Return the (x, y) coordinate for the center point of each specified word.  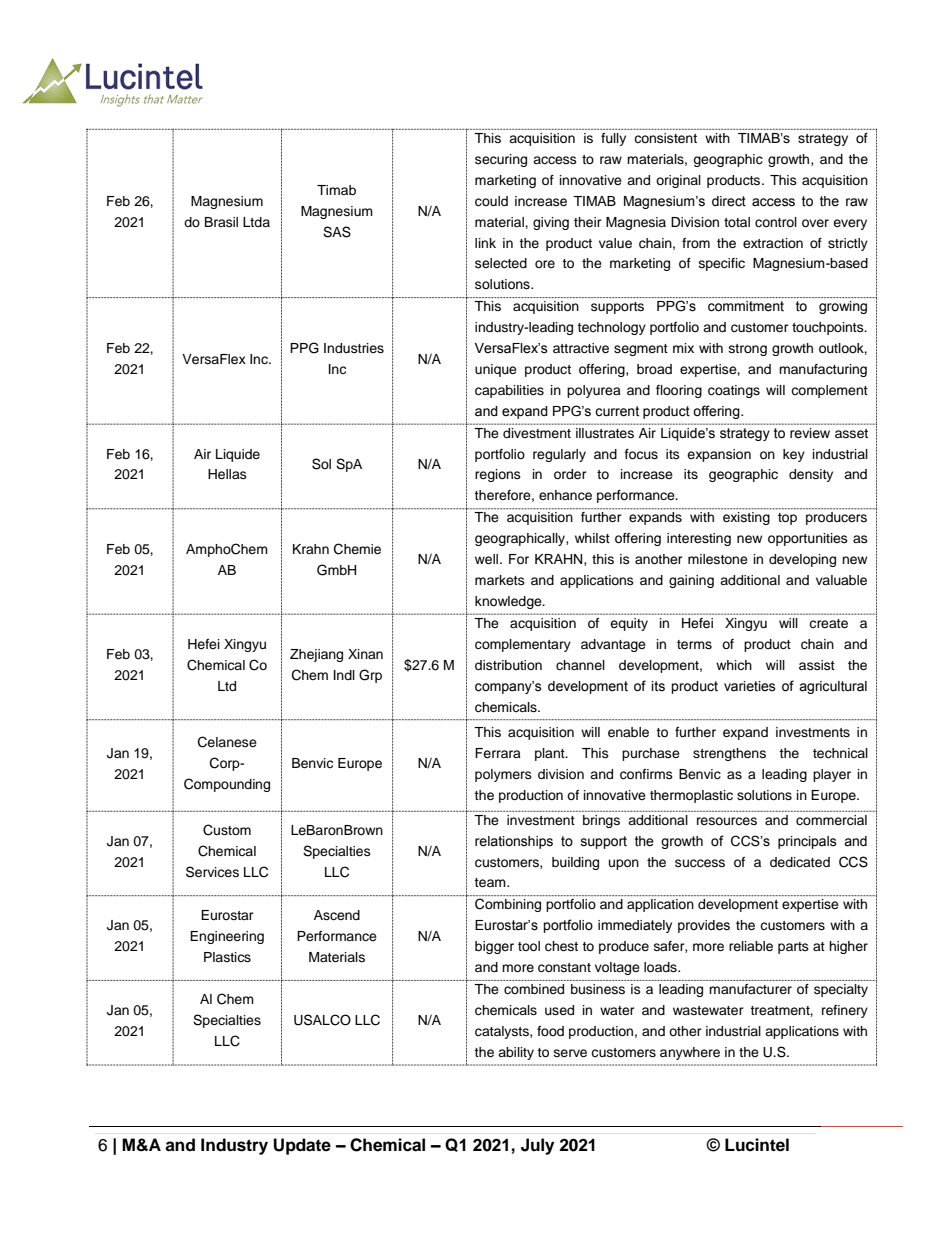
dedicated (800, 862)
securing (501, 160)
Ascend (337, 915)
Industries (354, 348)
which (734, 665)
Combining (508, 905)
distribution (508, 665)
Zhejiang (316, 655)
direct (729, 201)
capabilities (509, 391)
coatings (734, 391)
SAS (337, 232)
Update (302, 1146)
